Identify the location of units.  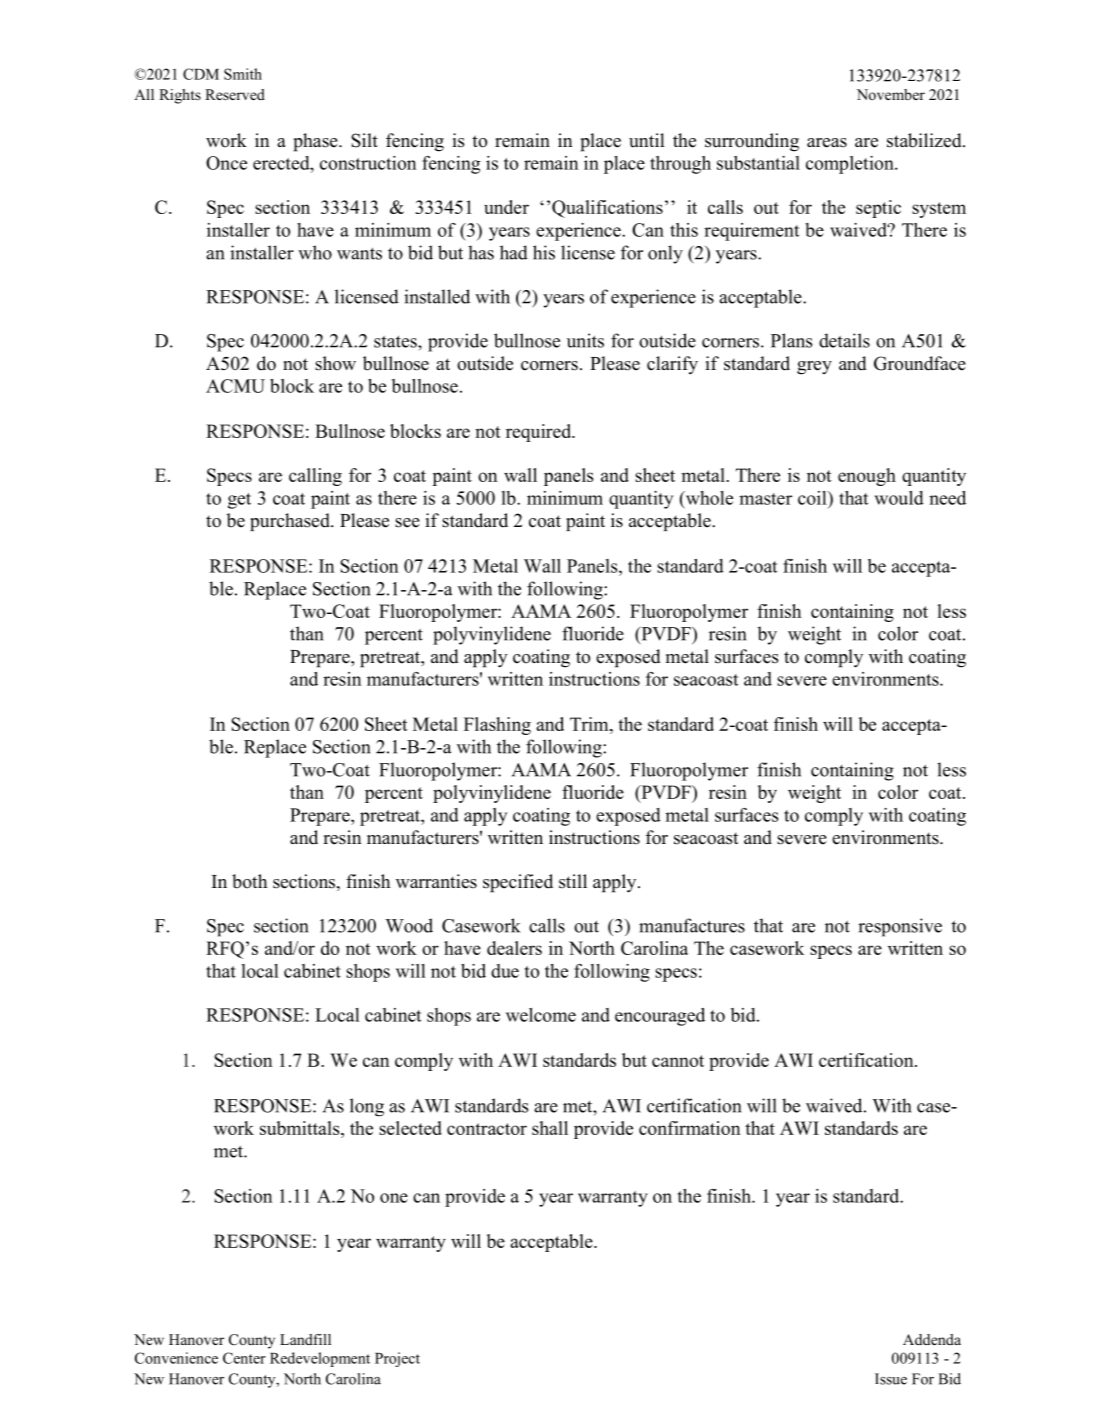
(585, 340).
